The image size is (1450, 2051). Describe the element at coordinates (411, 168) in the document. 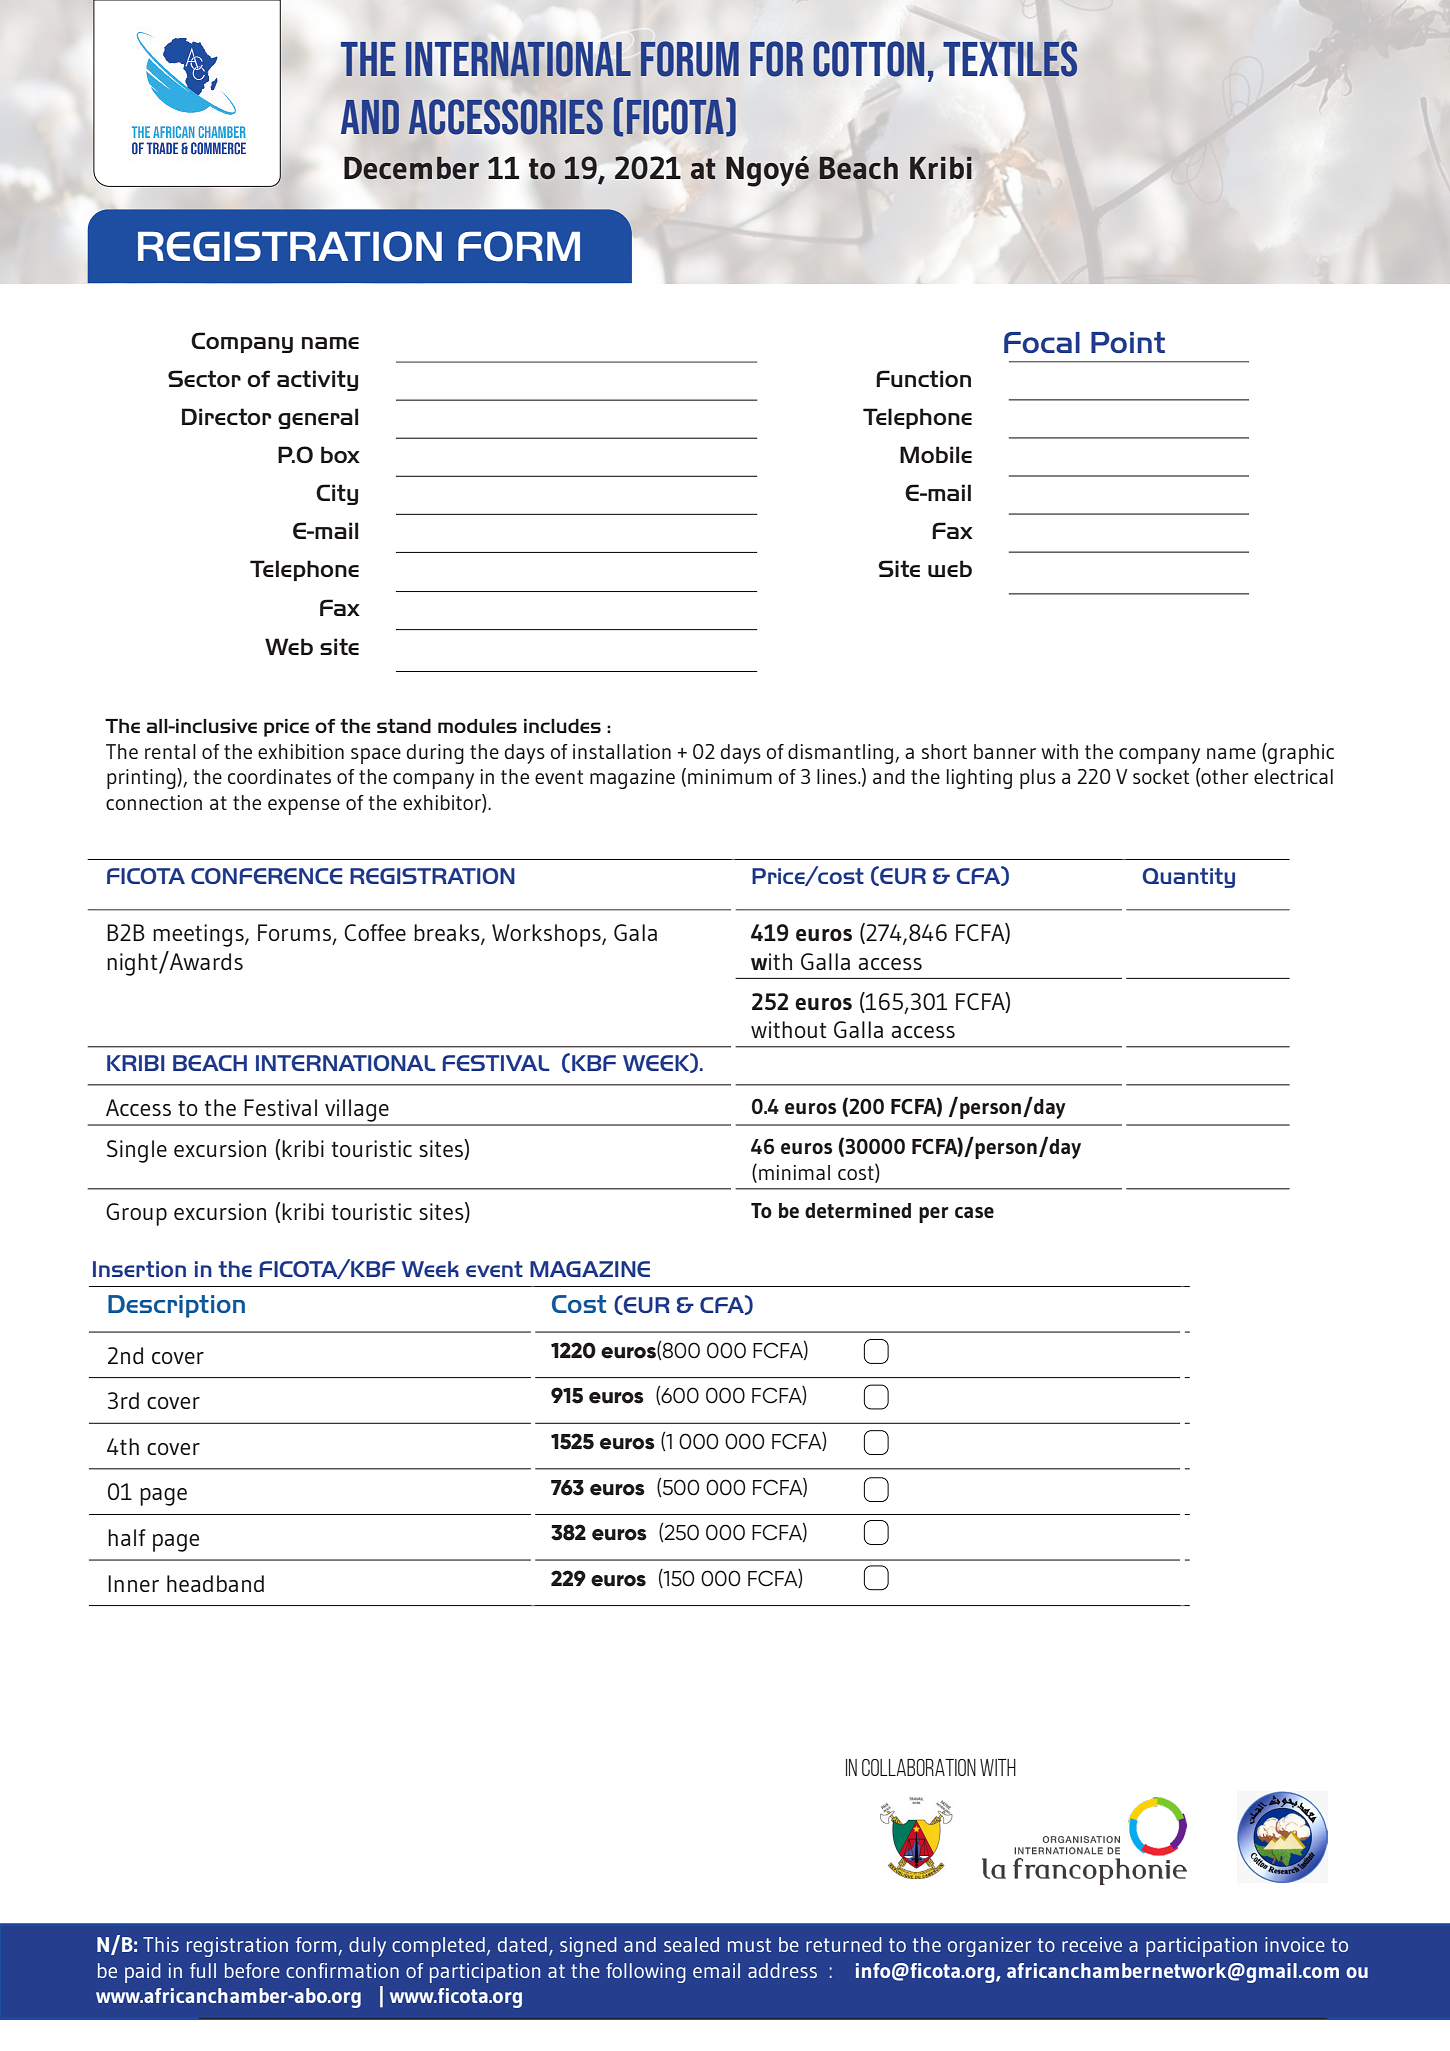

I see `December` at that location.
